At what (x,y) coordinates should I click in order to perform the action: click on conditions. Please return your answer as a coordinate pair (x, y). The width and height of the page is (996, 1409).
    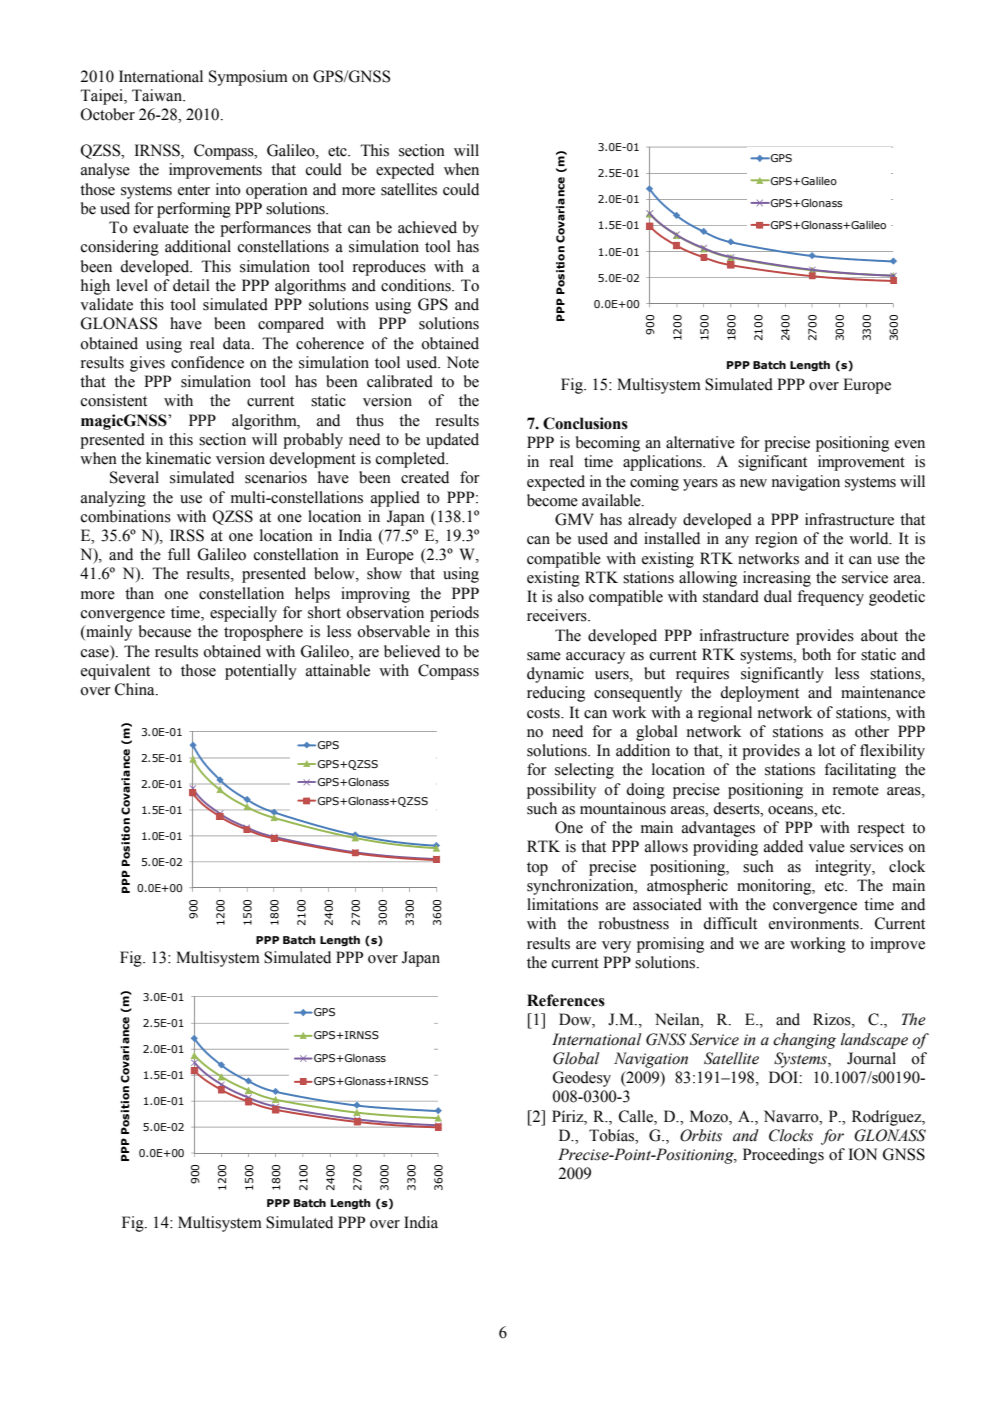
    Looking at the image, I should click on (417, 285).
